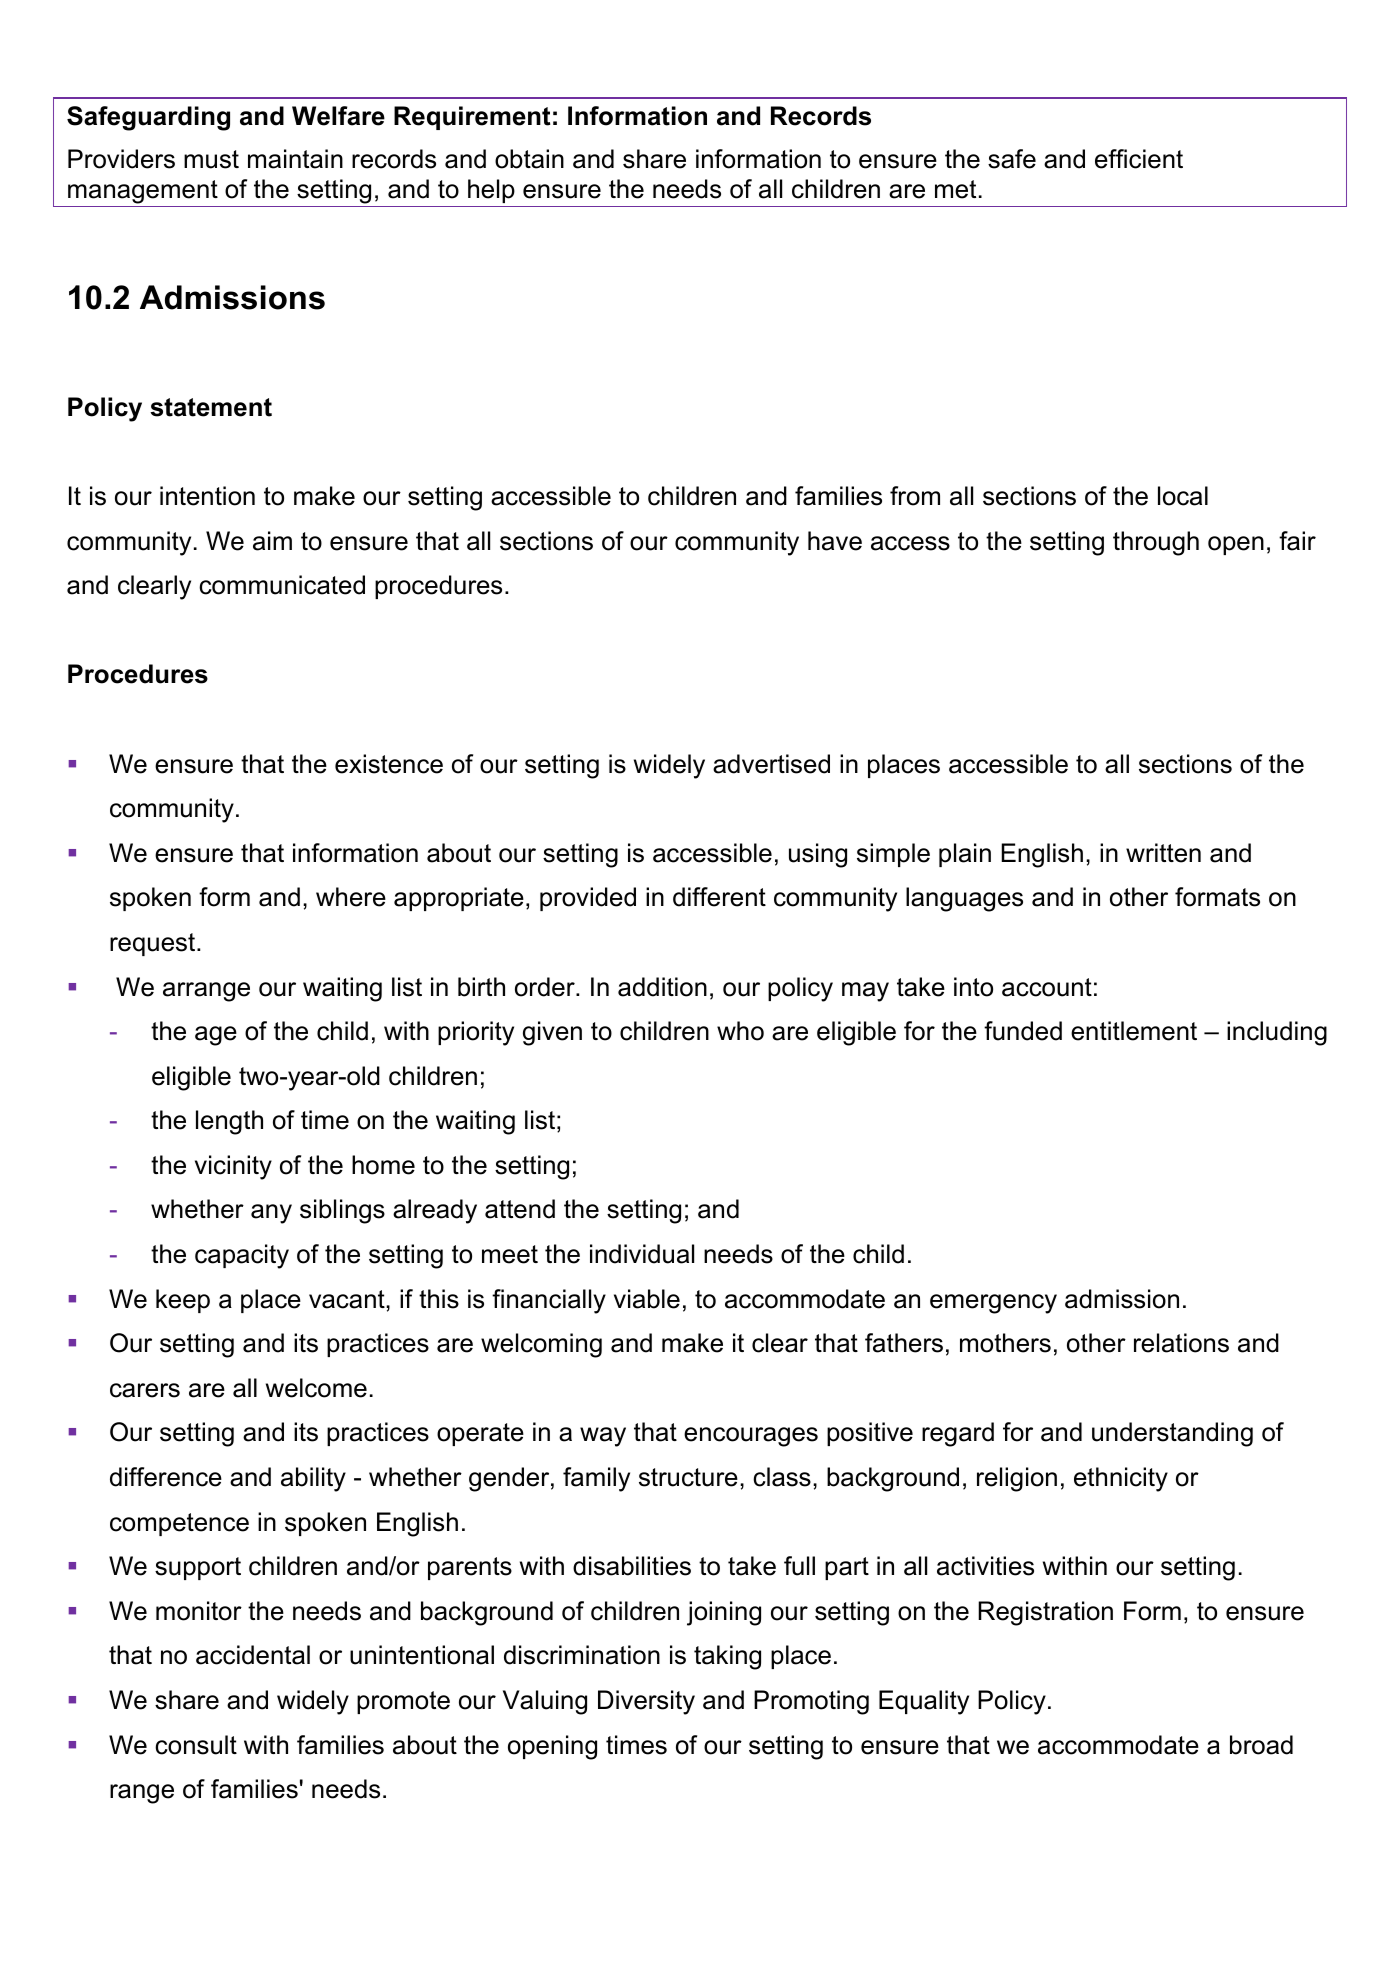  I want to click on different, so click(719, 897).
